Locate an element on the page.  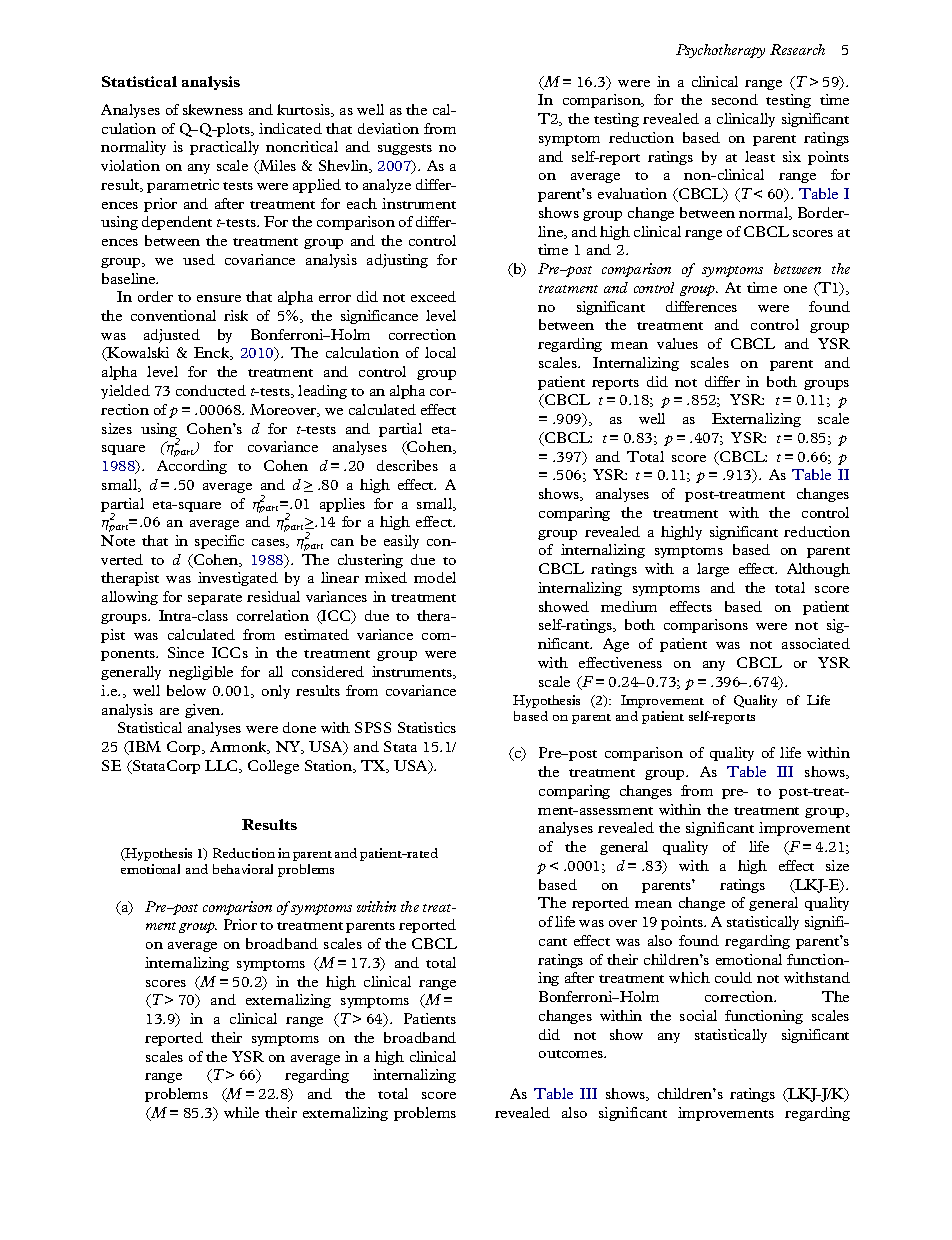
behavioral is located at coordinates (243, 869).
